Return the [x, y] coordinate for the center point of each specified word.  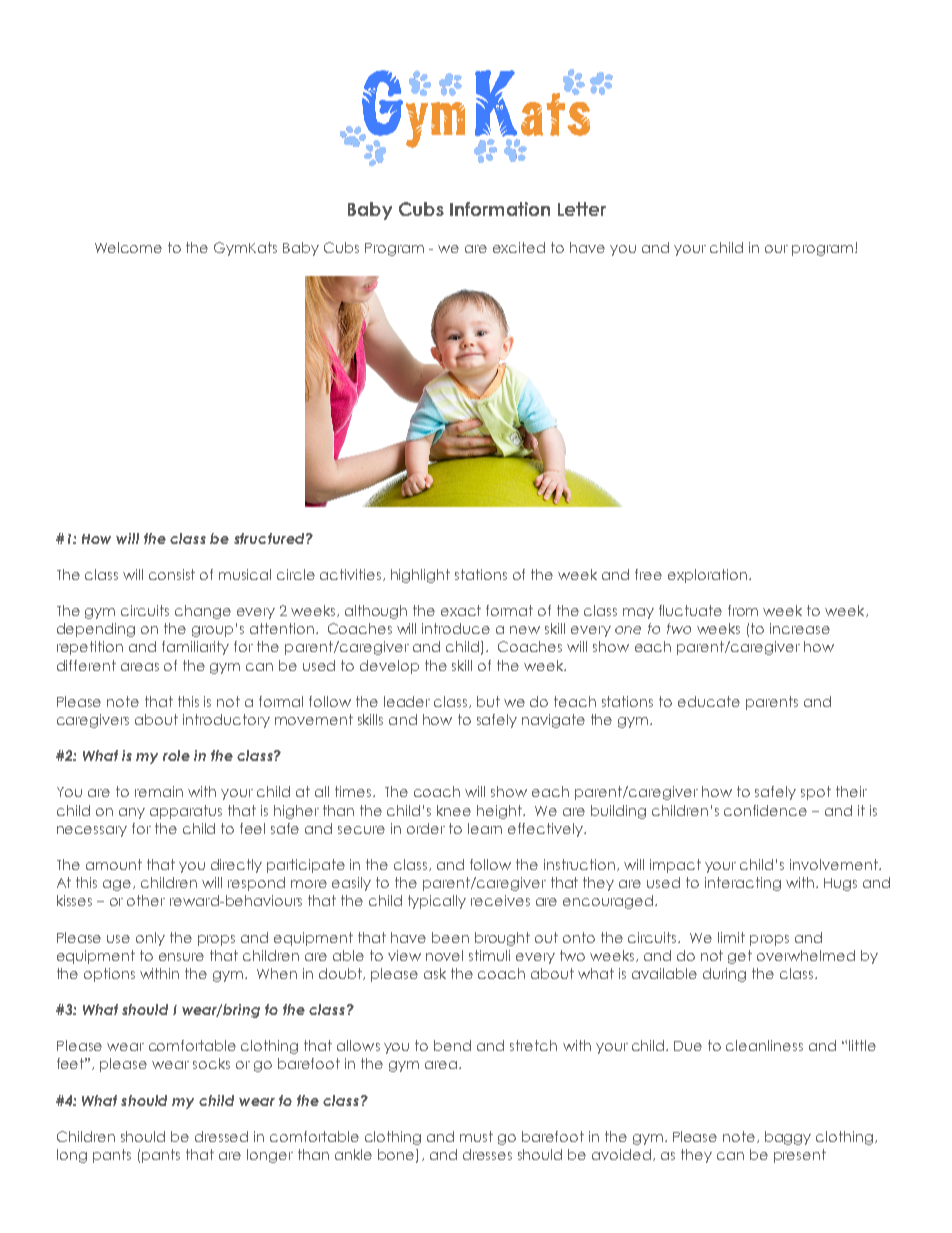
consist [172, 574]
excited [519, 247]
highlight [420, 576]
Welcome [128, 247]
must [476, 1136]
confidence [765, 810]
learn [485, 828]
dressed [221, 1136]
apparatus [186, 812]
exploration [707, 576]
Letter [582, 209]
